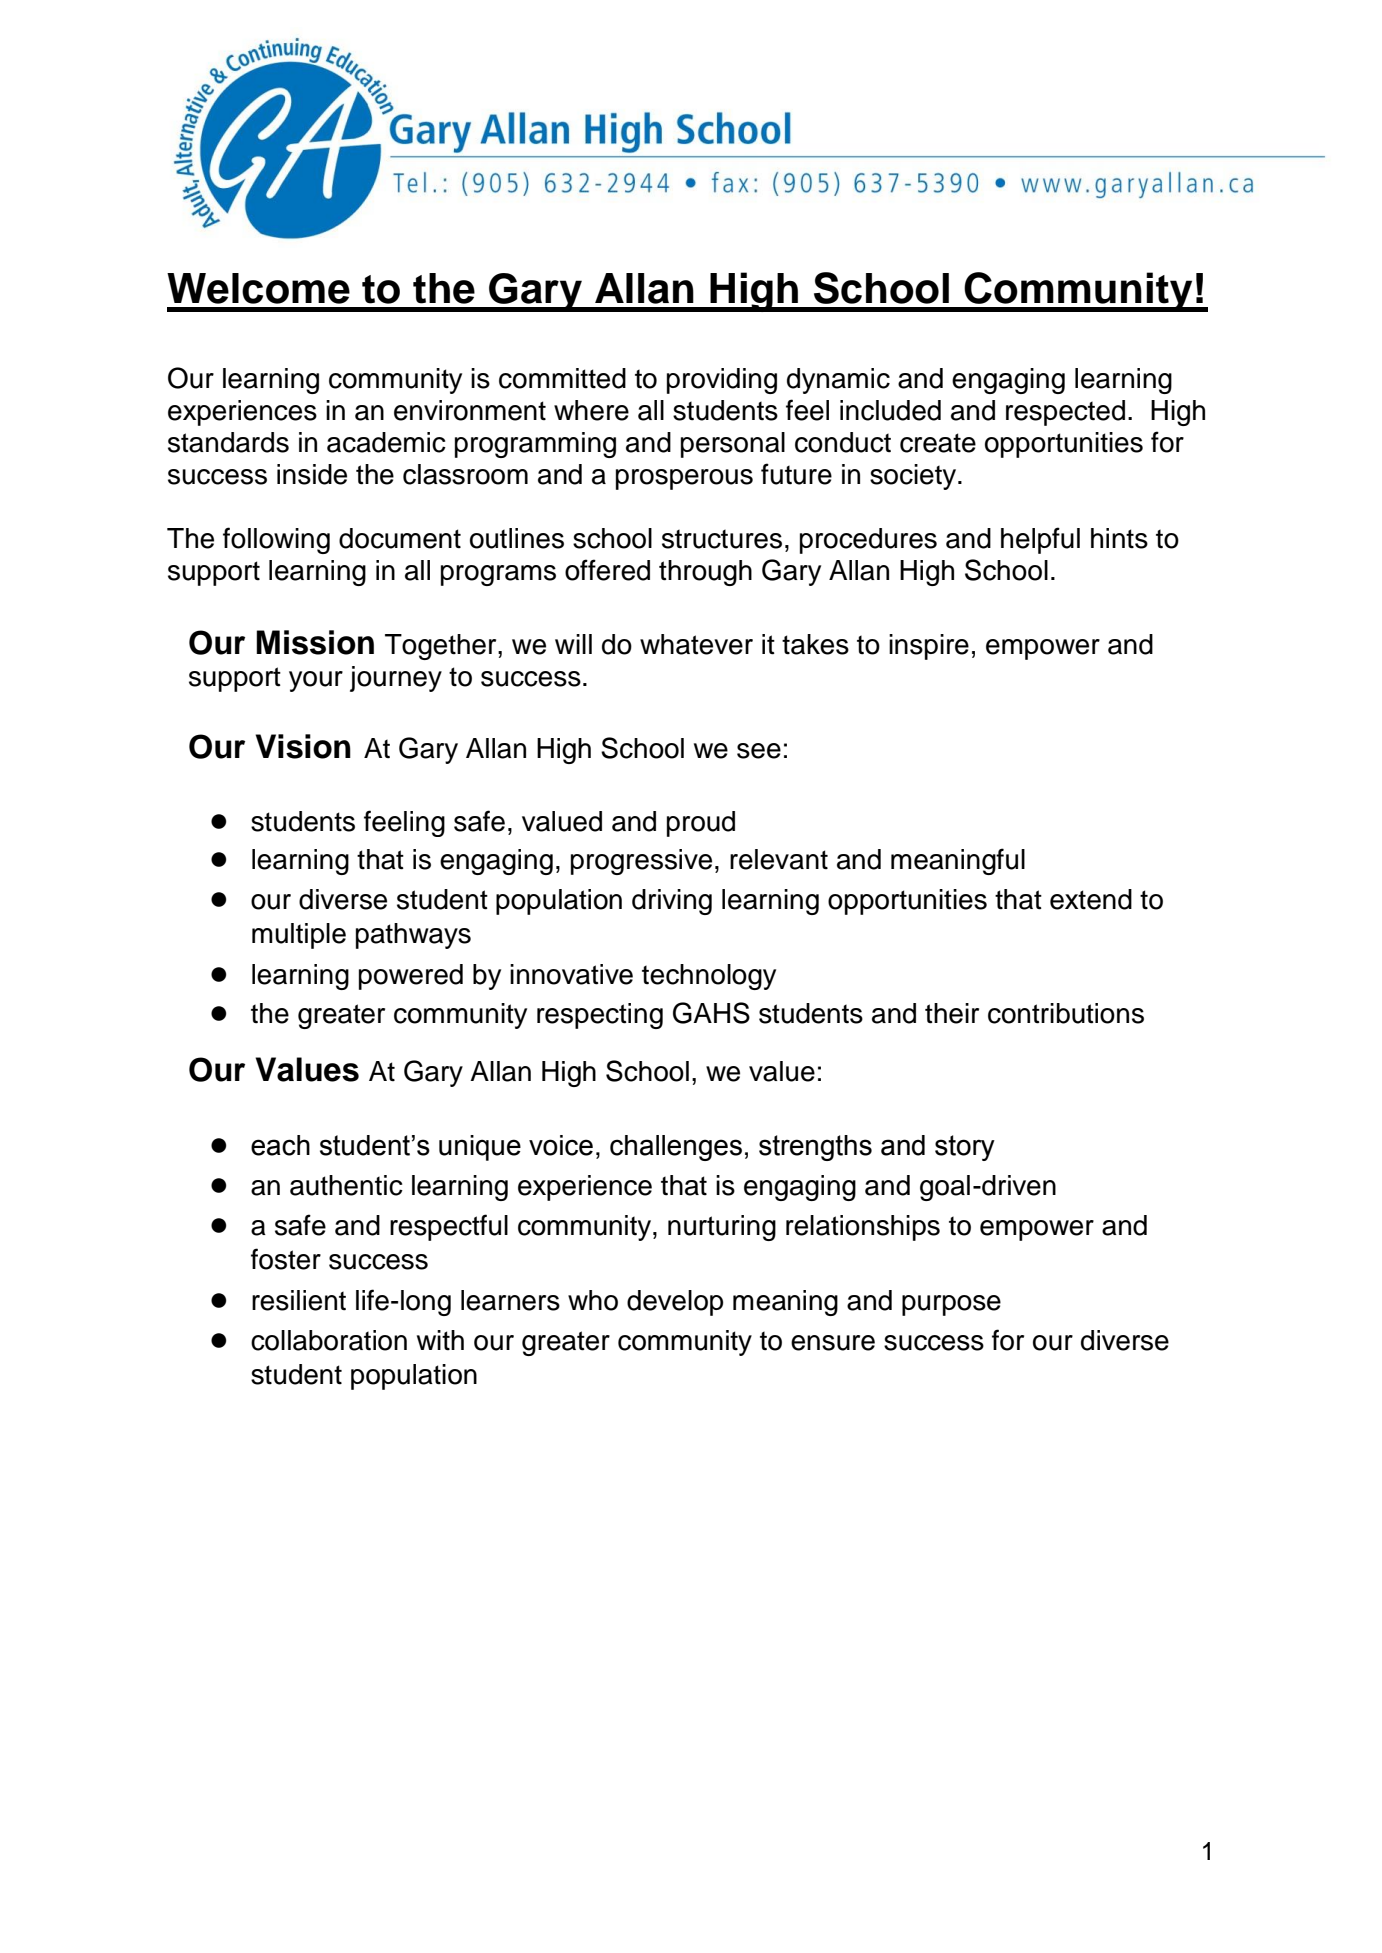  Describe the element at coordinates (1066, 1013) in the page. I see `contributions` at that location.
